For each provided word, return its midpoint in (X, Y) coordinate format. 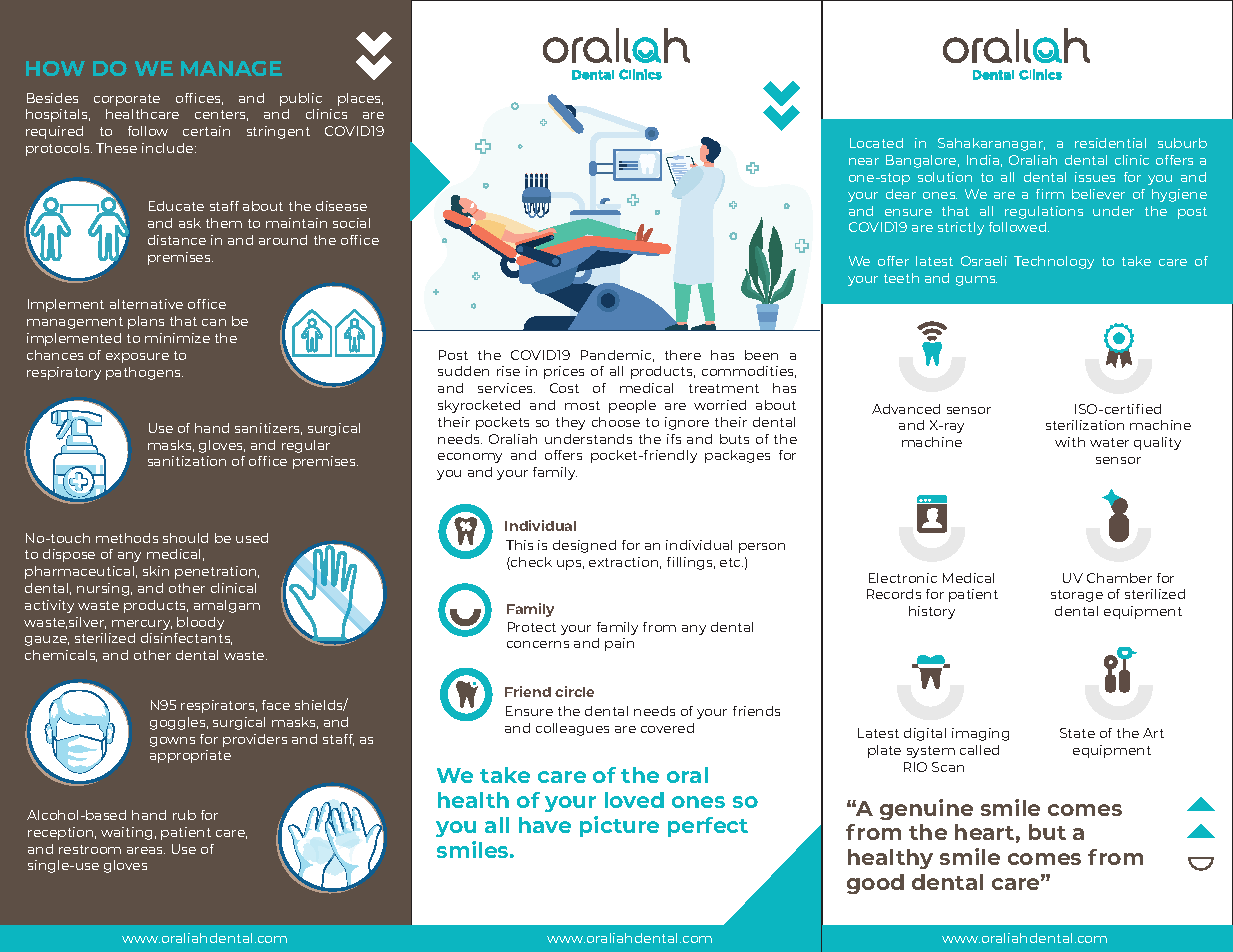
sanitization (187, 461)
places (360, 99)
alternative (146, 304)
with (1070, 442)
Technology (1054, 262)
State (1077, 733)
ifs (674, 439)
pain (619, 644)
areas (146, 850)
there (683, 355)
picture (619, 826)
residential (1110, 143)
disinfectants (186, 639)
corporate (127, 100)
